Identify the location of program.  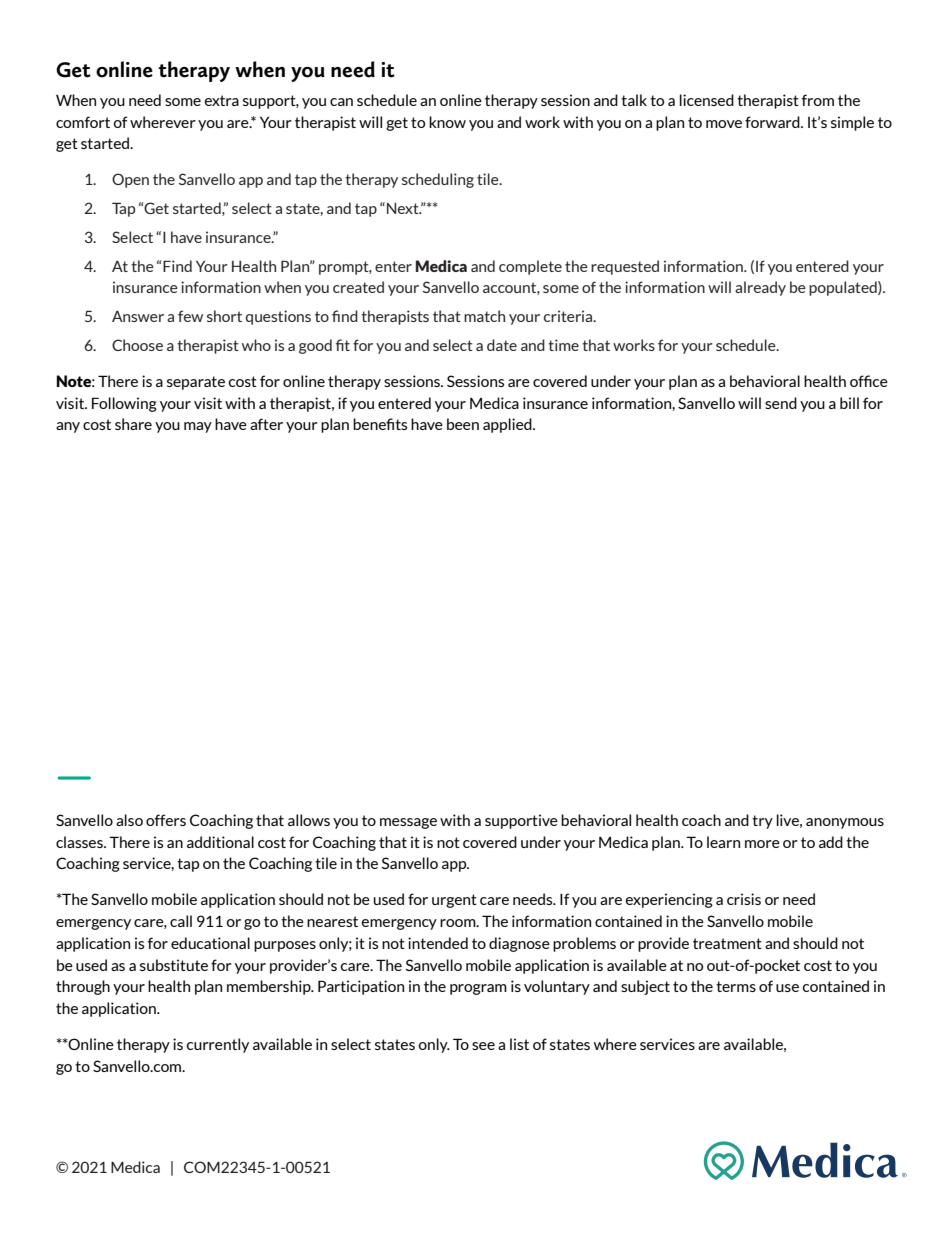
(478, 989).
